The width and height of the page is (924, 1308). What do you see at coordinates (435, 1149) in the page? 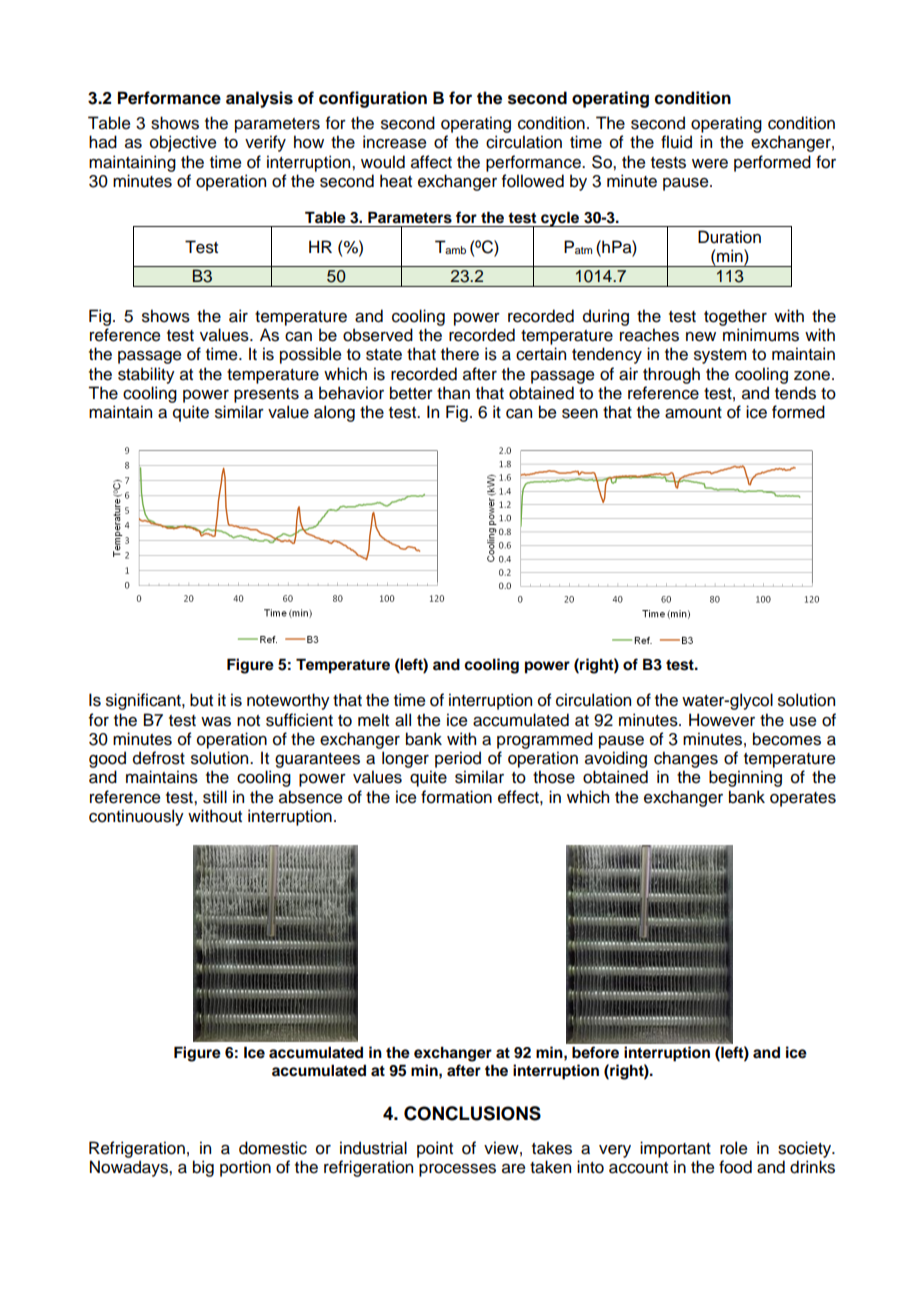
I see `point` at bounding box center [435, 1149].
